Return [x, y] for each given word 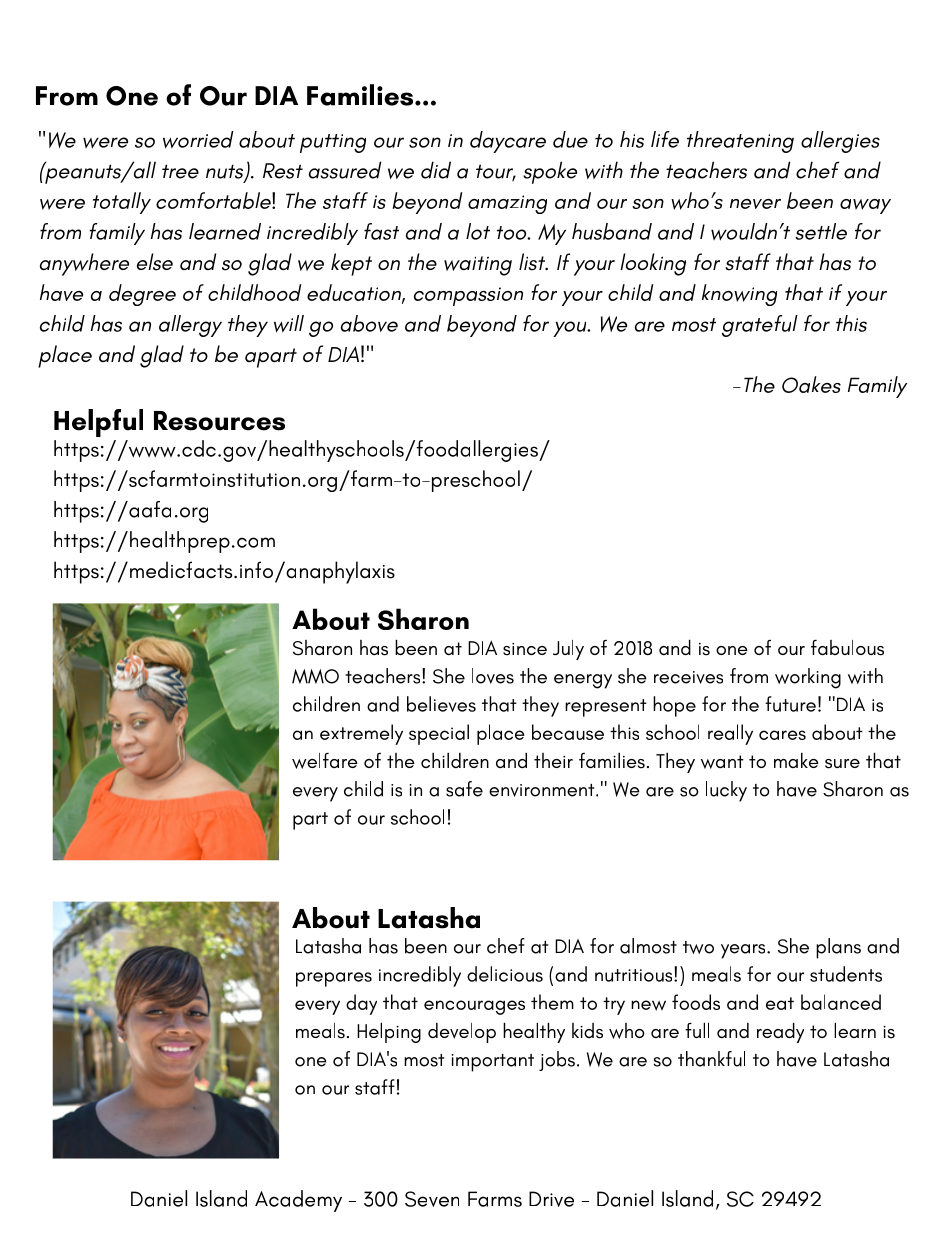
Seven [432, 1199]
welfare [325, 761]
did [436, 170]
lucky [726, 791]
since [525, 649]
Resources [219, 421]
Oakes [811, 384]
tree [180, 171]
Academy [298, 1201]
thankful [711, 1059]
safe [464, 789]
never [755, 204]
